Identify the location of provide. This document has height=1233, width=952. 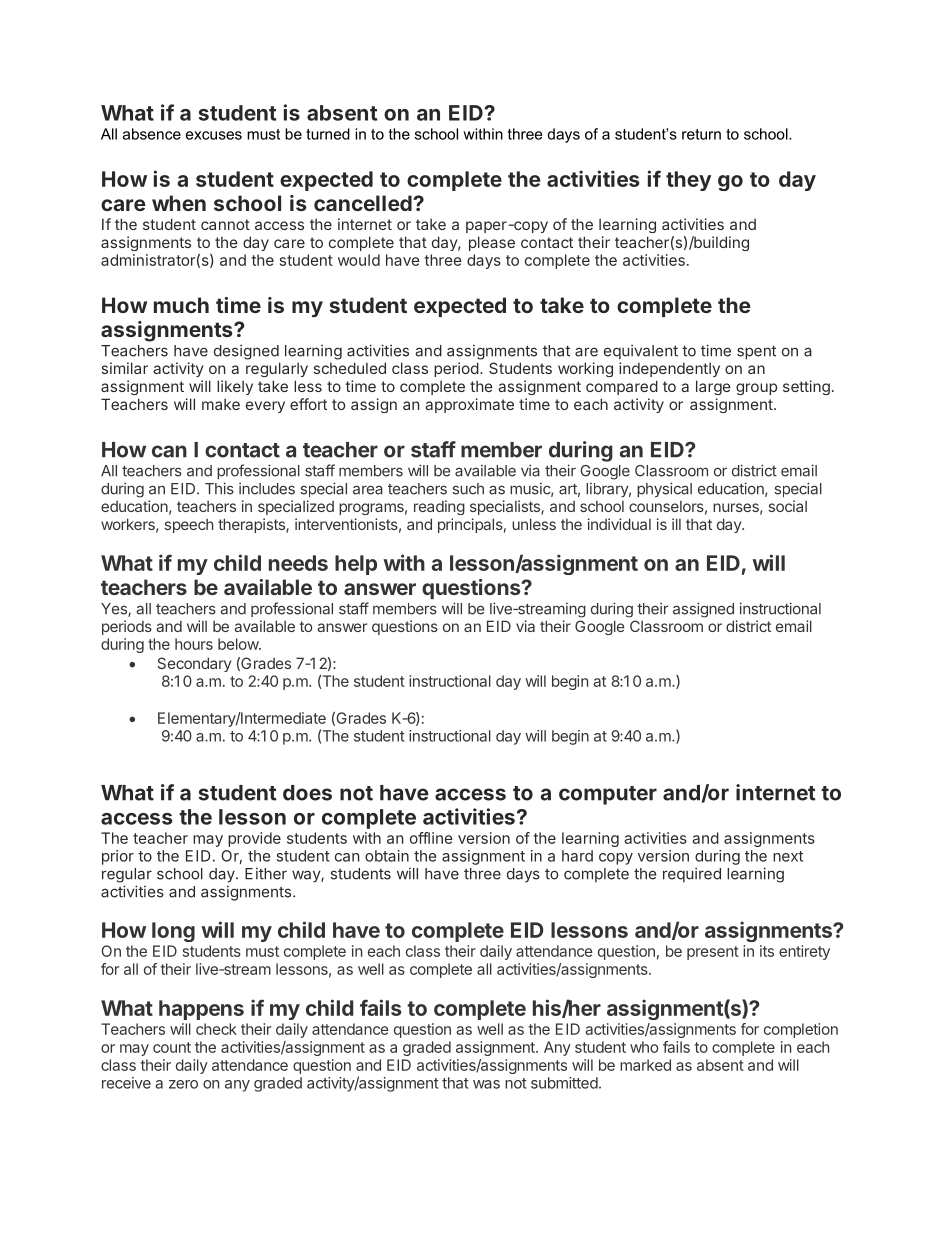
(254, 839).
